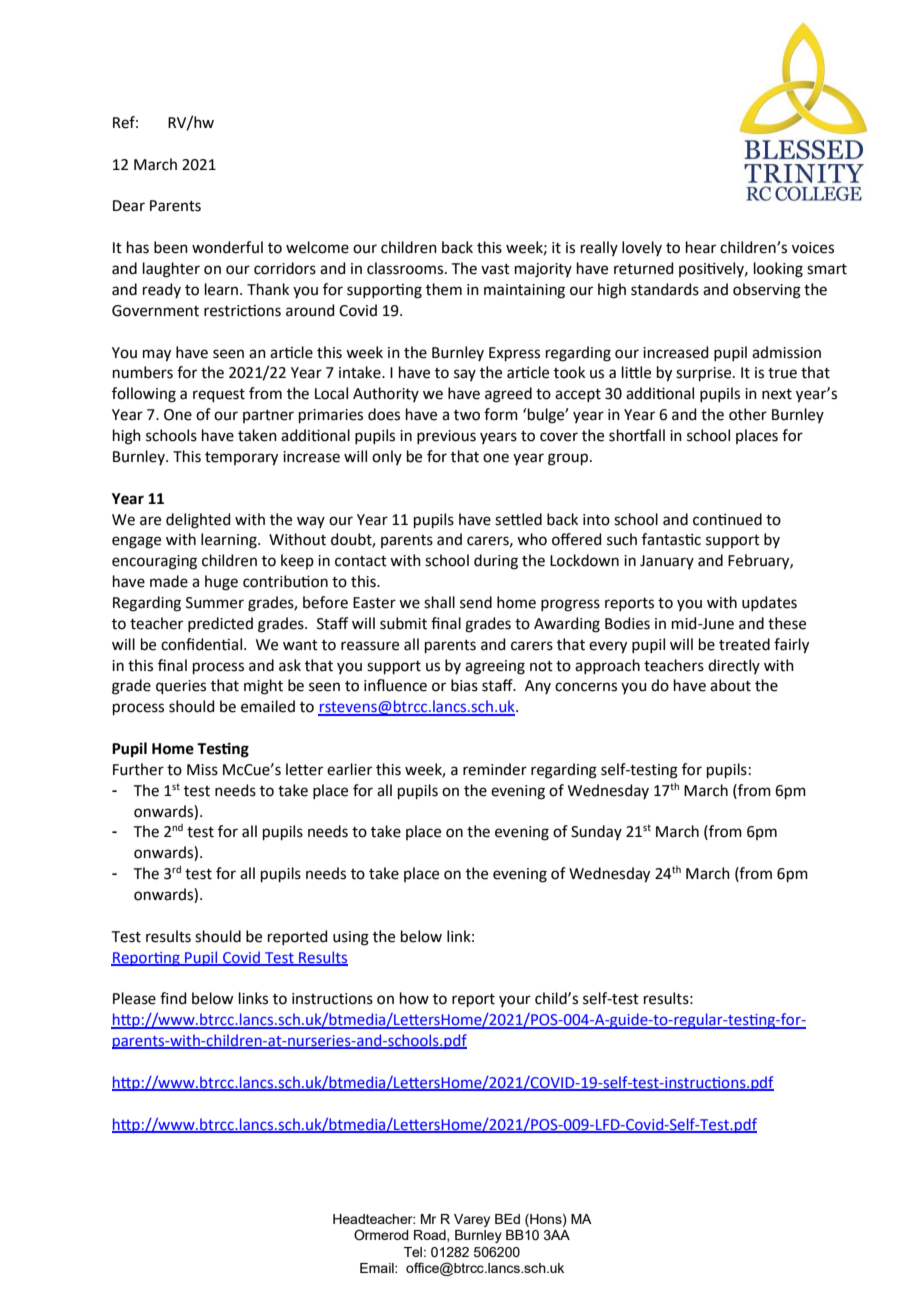 The width and height of the page is (924, 1308). What do you see at coordinates (496, 562) in the page?
I see `during` at bounding box center [496, 562].
